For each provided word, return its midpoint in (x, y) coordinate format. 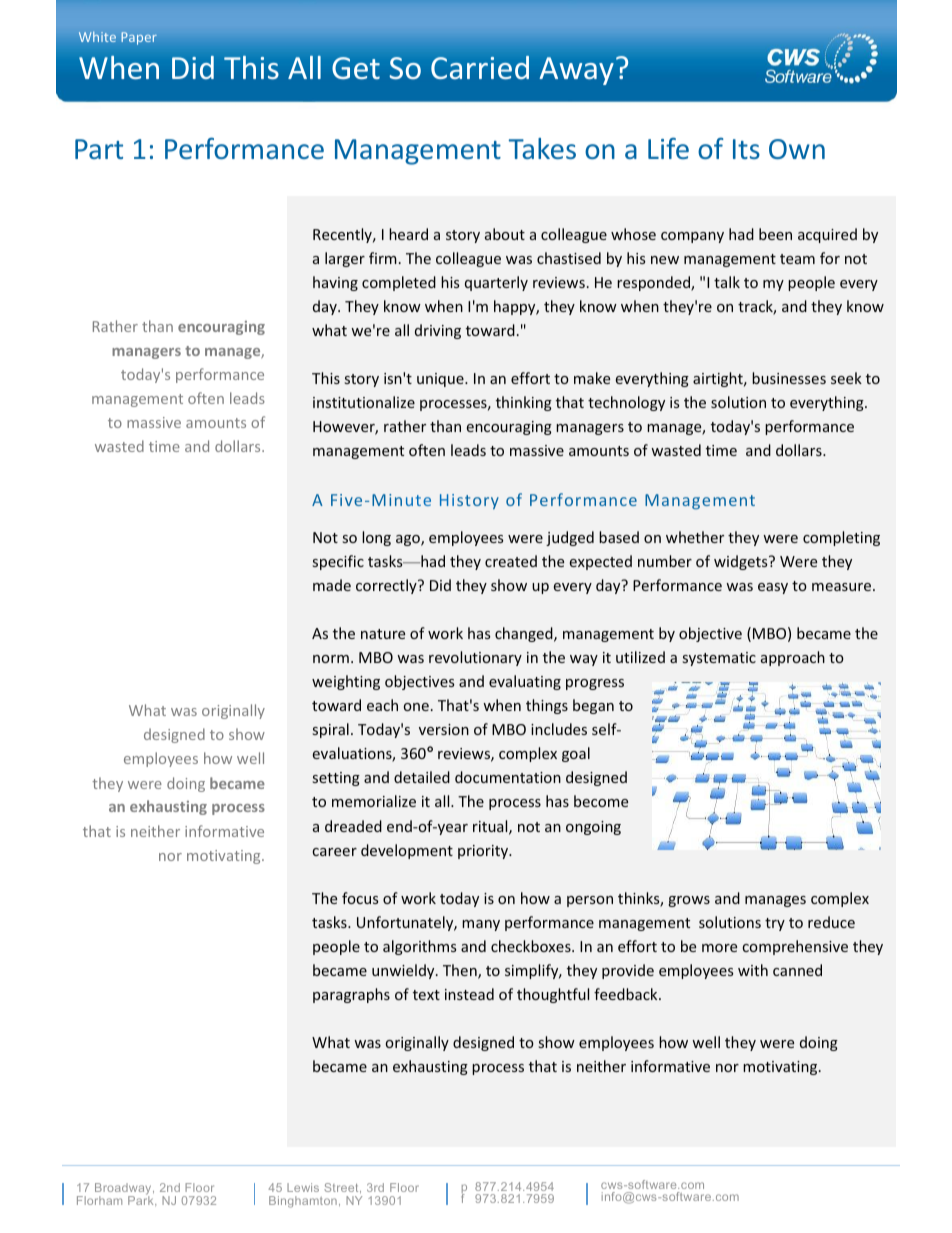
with (753, 970)
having (335, 283)
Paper (139, 38)
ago (409, 540)
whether (695, 537)
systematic (719, 659)
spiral (331, 730)
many (481, 925)
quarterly (496, 283)
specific (338, 562)
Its (746, 149)
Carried (480, 67)
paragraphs (351, 995)
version (444, 729)
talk (727, 282)
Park (142, 1199)
